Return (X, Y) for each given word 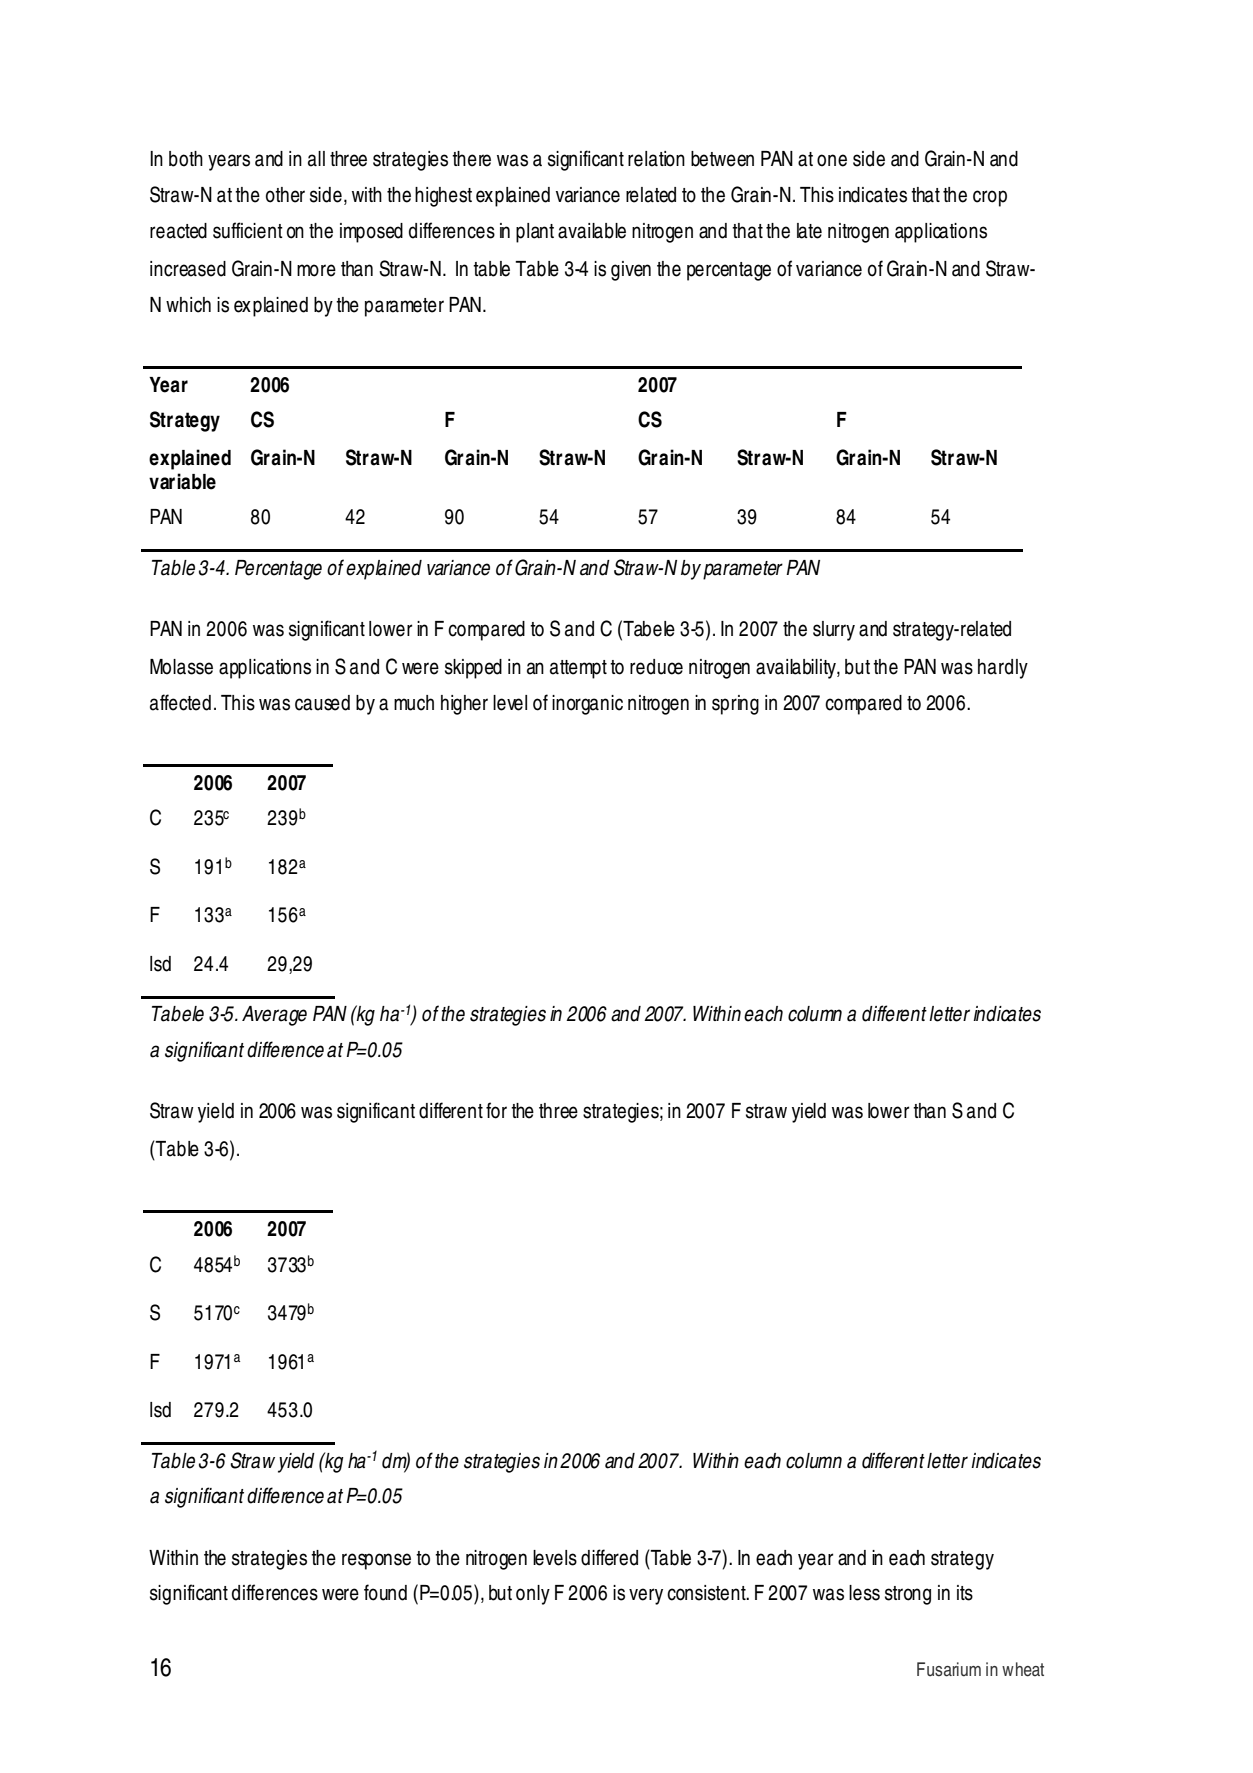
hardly (1003, 669)
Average (274, 1016)
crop (990, 198)
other (285, 195)
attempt (578, 669)
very (646, 1596)
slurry (834, 631)
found (385, 1592)
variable (182, 481)
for (496, 1110)
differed (609, 1557)
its (965, 1593)
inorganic (587, 705)
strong (908, 1595)
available (592, 231)
